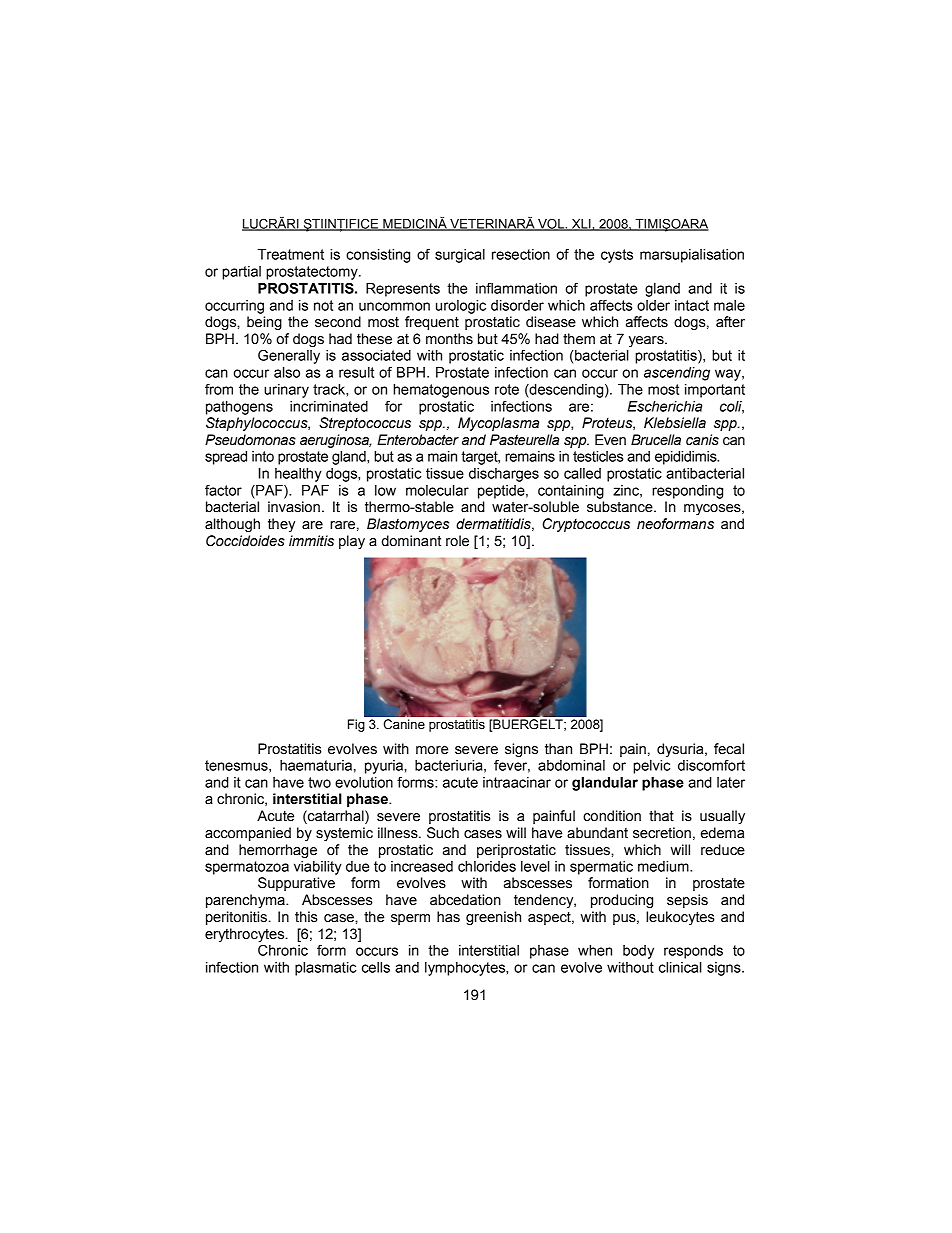 This screenshot has height=1233, width=952. What do you see at coordinates (432, 750) in the screenshot?
I see `more` at bounding box center [432, 750].
